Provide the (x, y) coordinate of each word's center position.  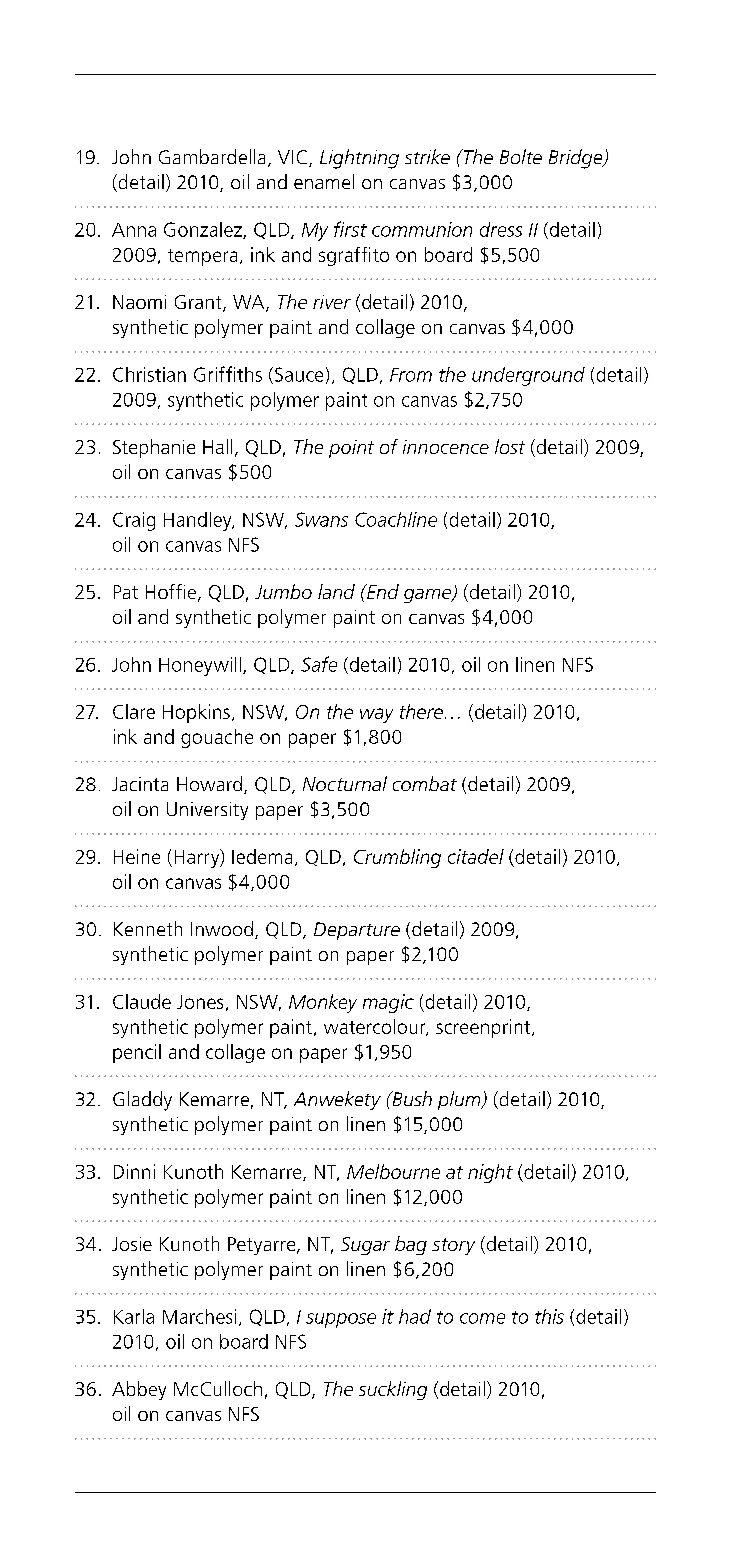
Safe (319, 664)
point (351, 449)
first (350, 229)
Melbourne (393, 1171)
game (429, 596)
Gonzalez (204, 230)
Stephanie (154, 448)
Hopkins (196, 713)
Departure (357, 931)
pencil (137, 1053)
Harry (198, 858)
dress (501, 229)
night (490, 1173)
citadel (476, 856)
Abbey (139, 1390)
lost (510, 446)
